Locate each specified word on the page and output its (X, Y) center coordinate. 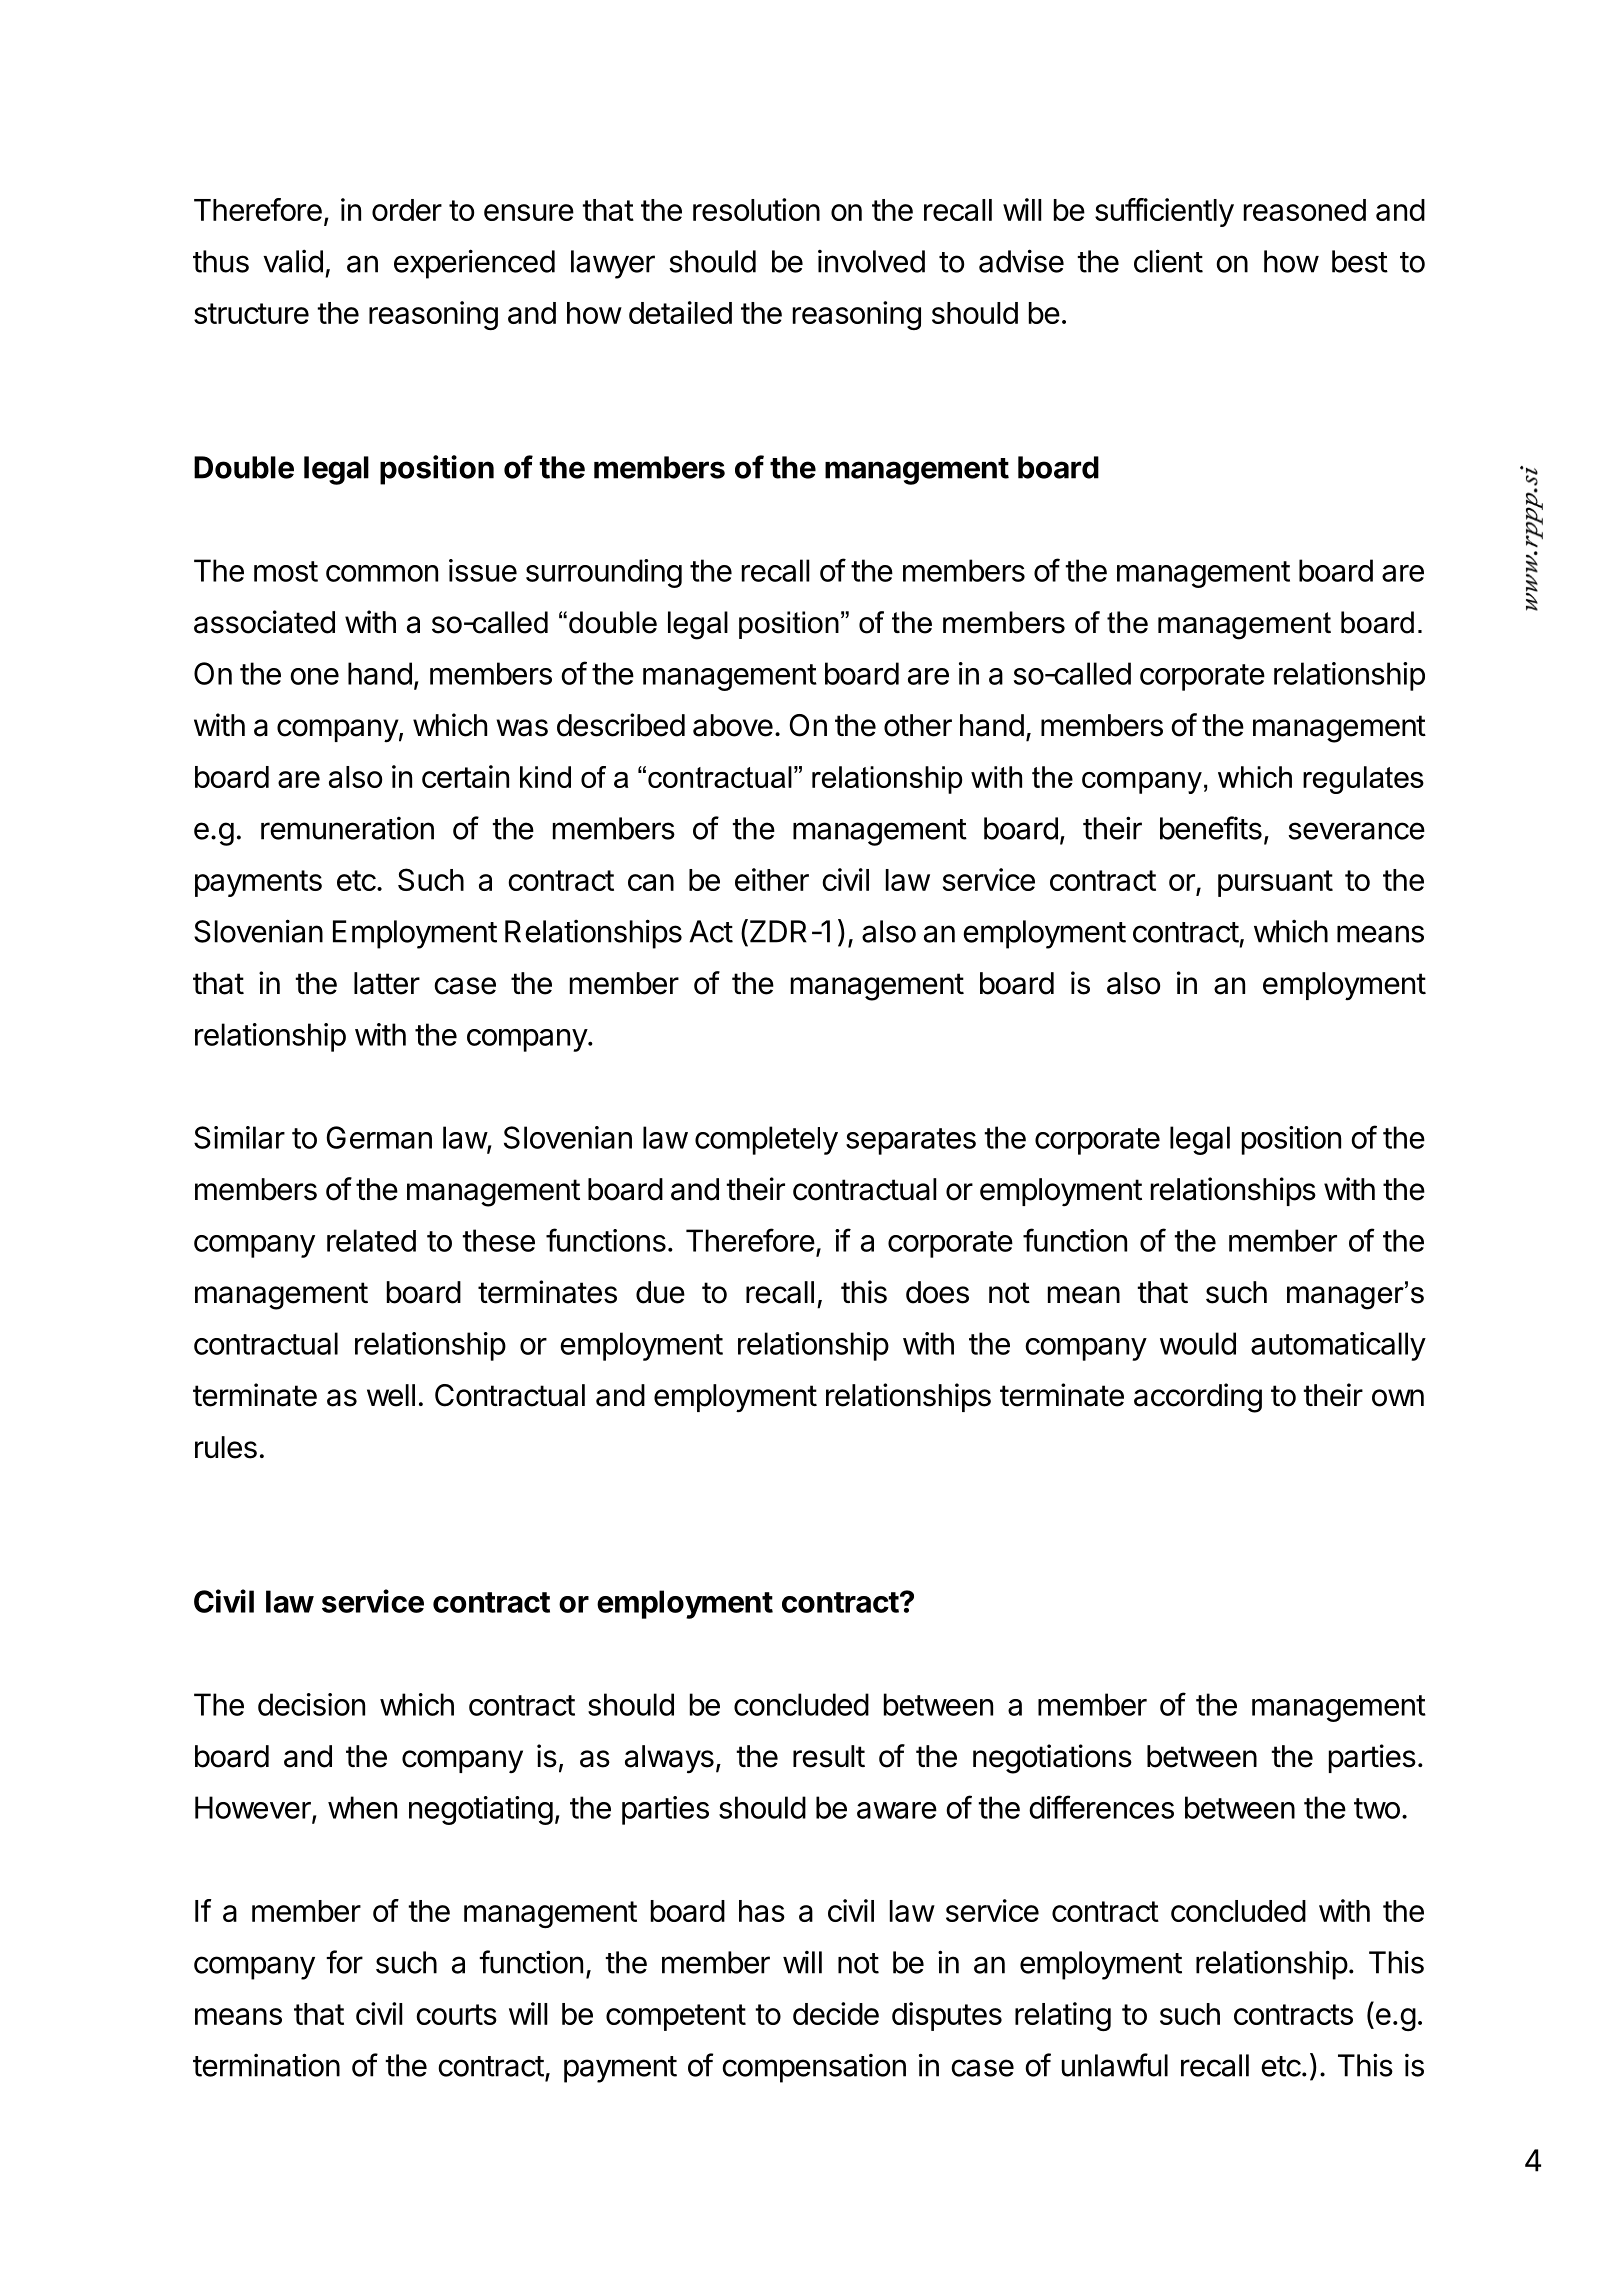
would (1198, 1343)
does (937, 1292)
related (371, 1240)
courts (456, 2014)
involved (871, 261)
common (382, 573)
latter (387, 983)
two (1377, 1808)
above (733, 725)
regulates (1363, 780)
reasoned (1305, 210)
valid (293, 261)
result (829, 1756)
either (772, 879)
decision (311, 1704)
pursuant (1275, 883)
